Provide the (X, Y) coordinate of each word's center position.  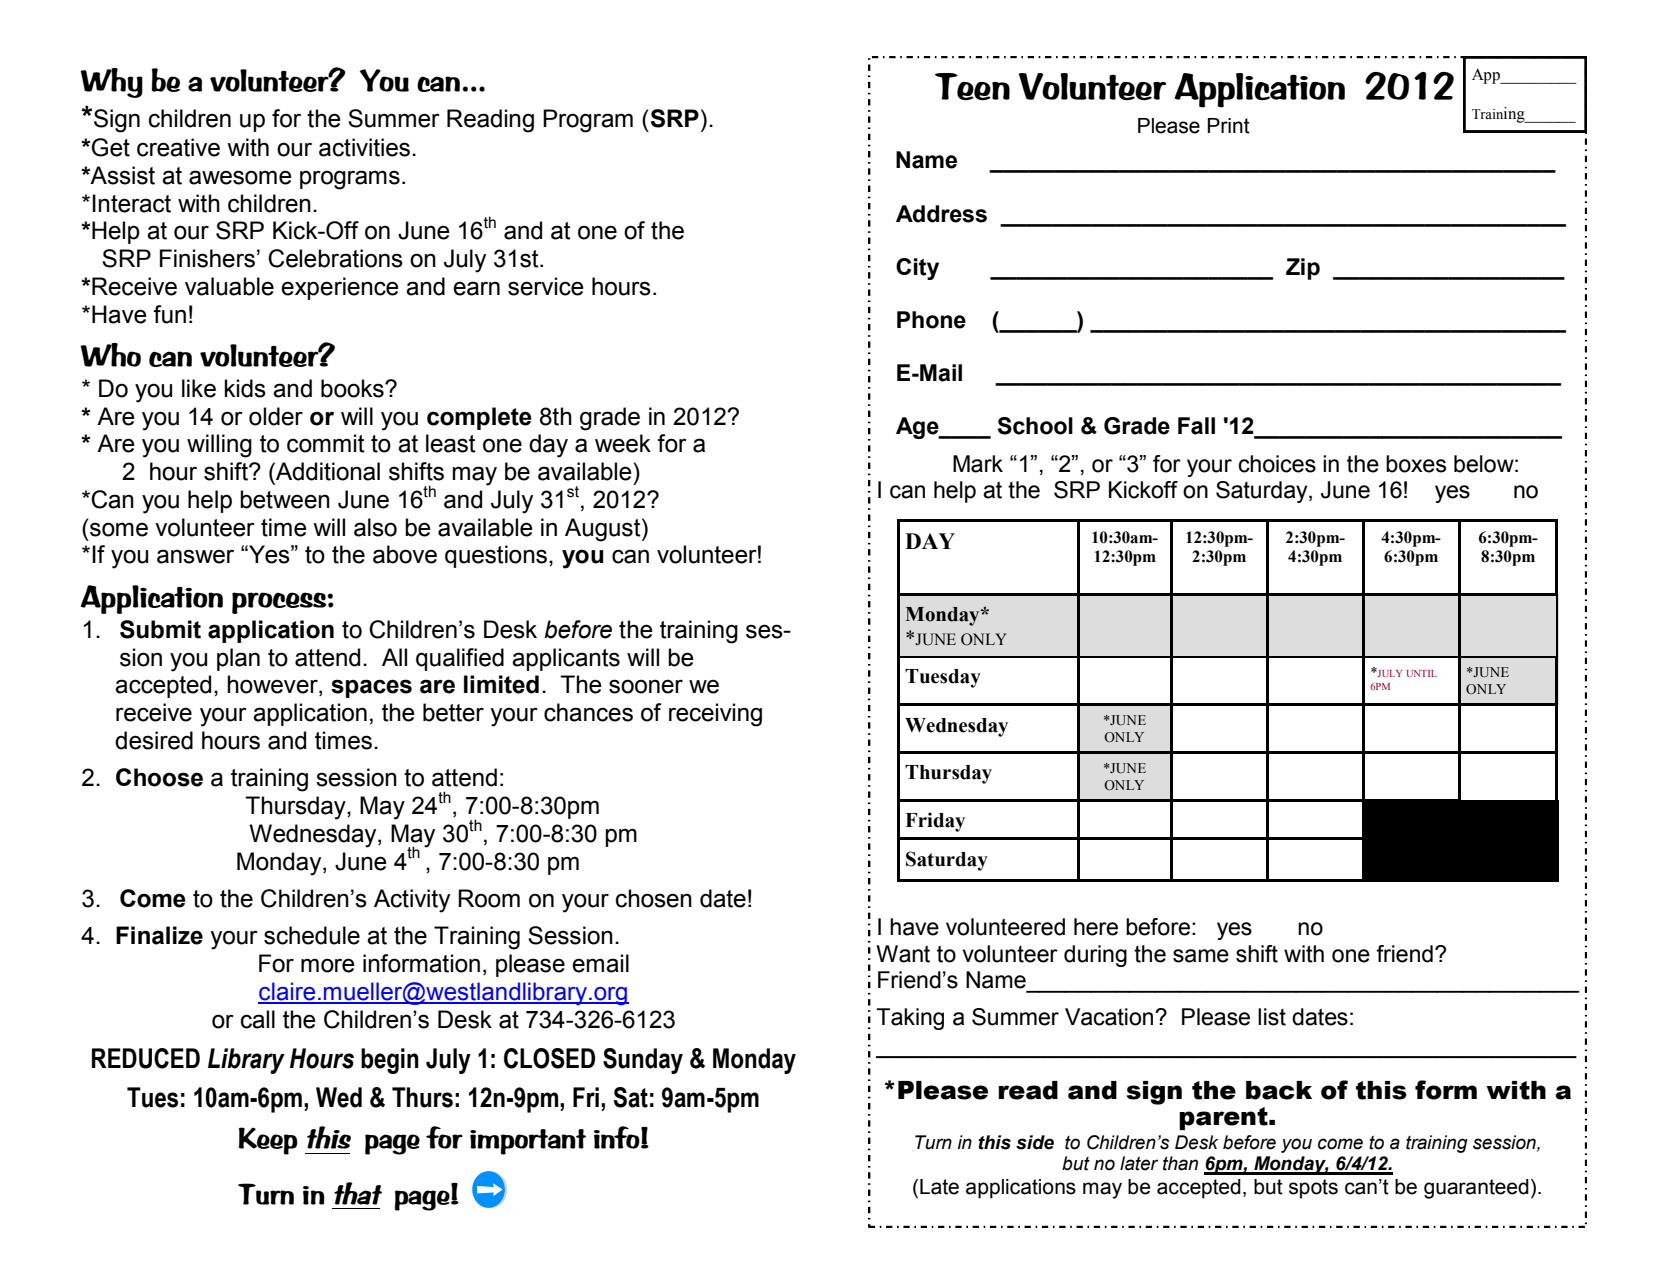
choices (1277, 464)
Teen (972, 87)
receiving (715, 715)
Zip (1303, 269)
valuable (229, 286)
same (1201, 956)
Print (1229, 126)
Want (903, 954)
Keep (268, 1141)
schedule (312, 935)
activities (364, 147)
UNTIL (1422, 673)
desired (154, 740)
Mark (978, 464)
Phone (931, 320)
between (285, 499)
